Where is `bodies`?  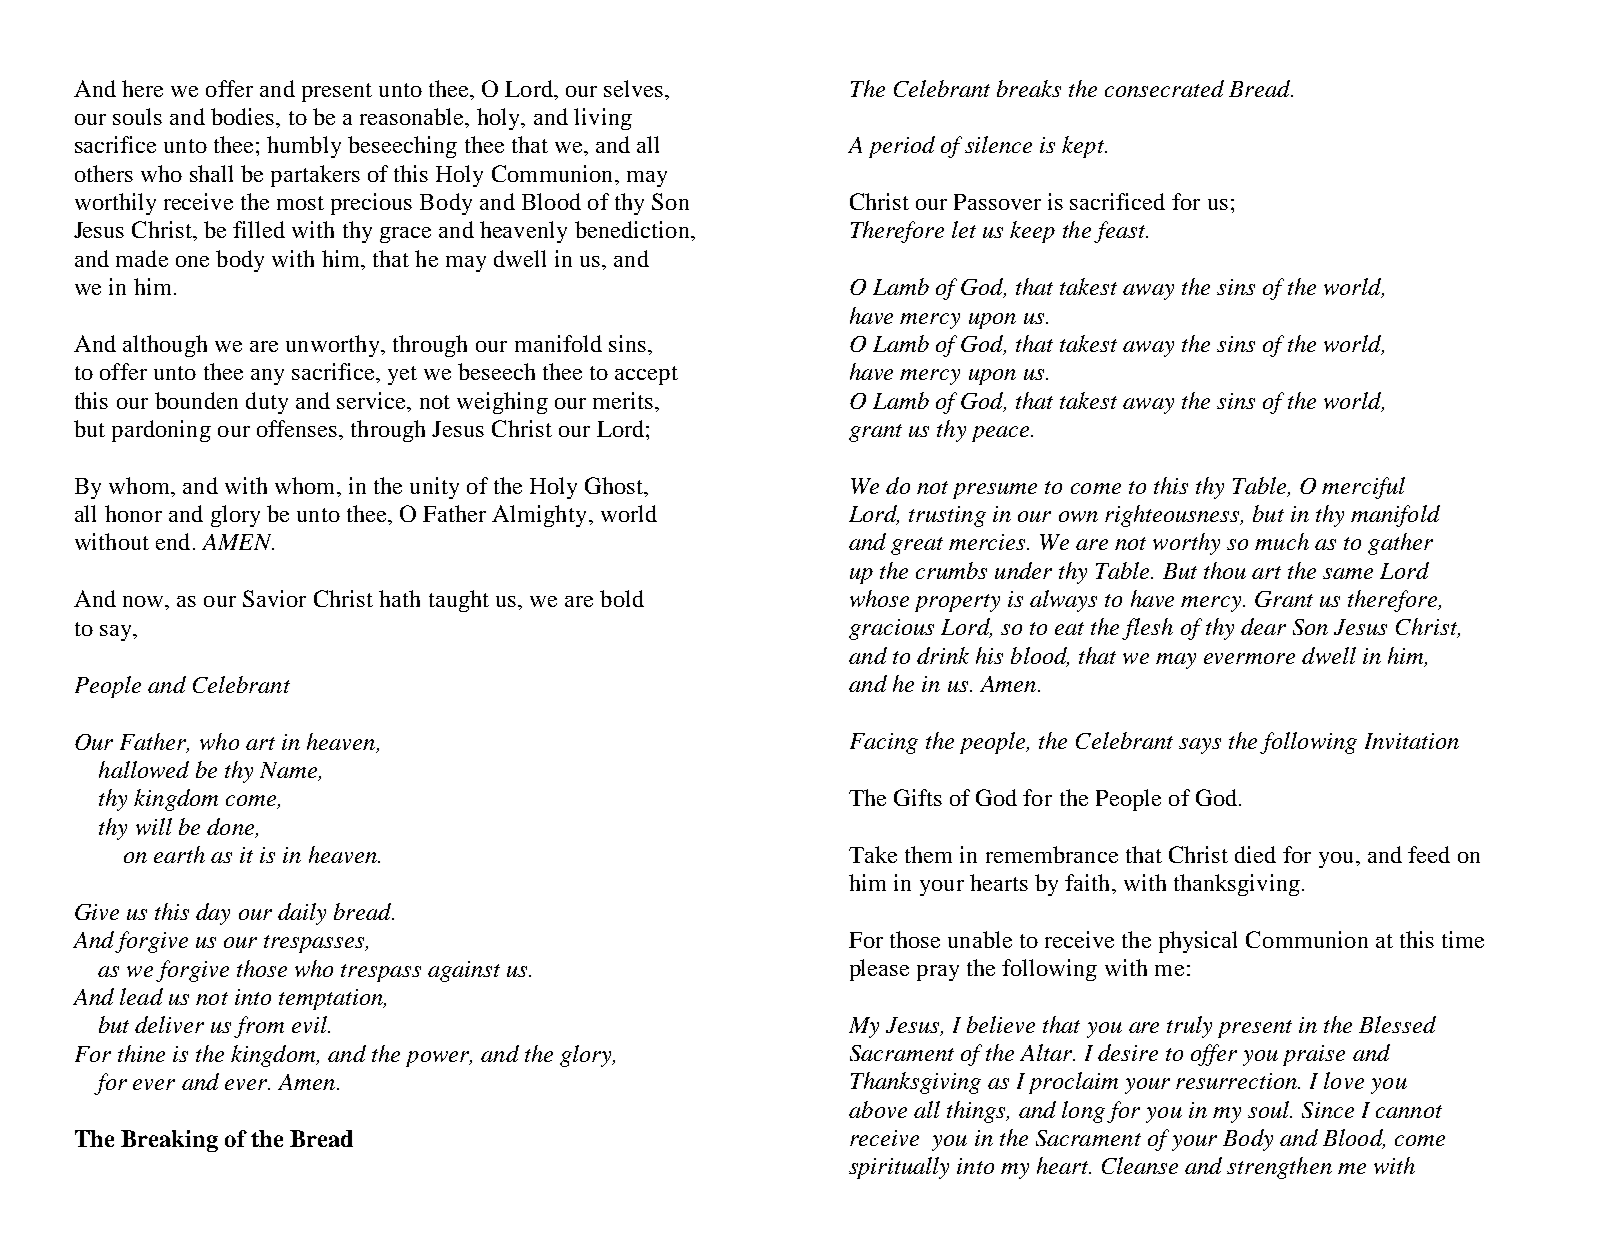 bodies is located at coordinates (244, 116).
